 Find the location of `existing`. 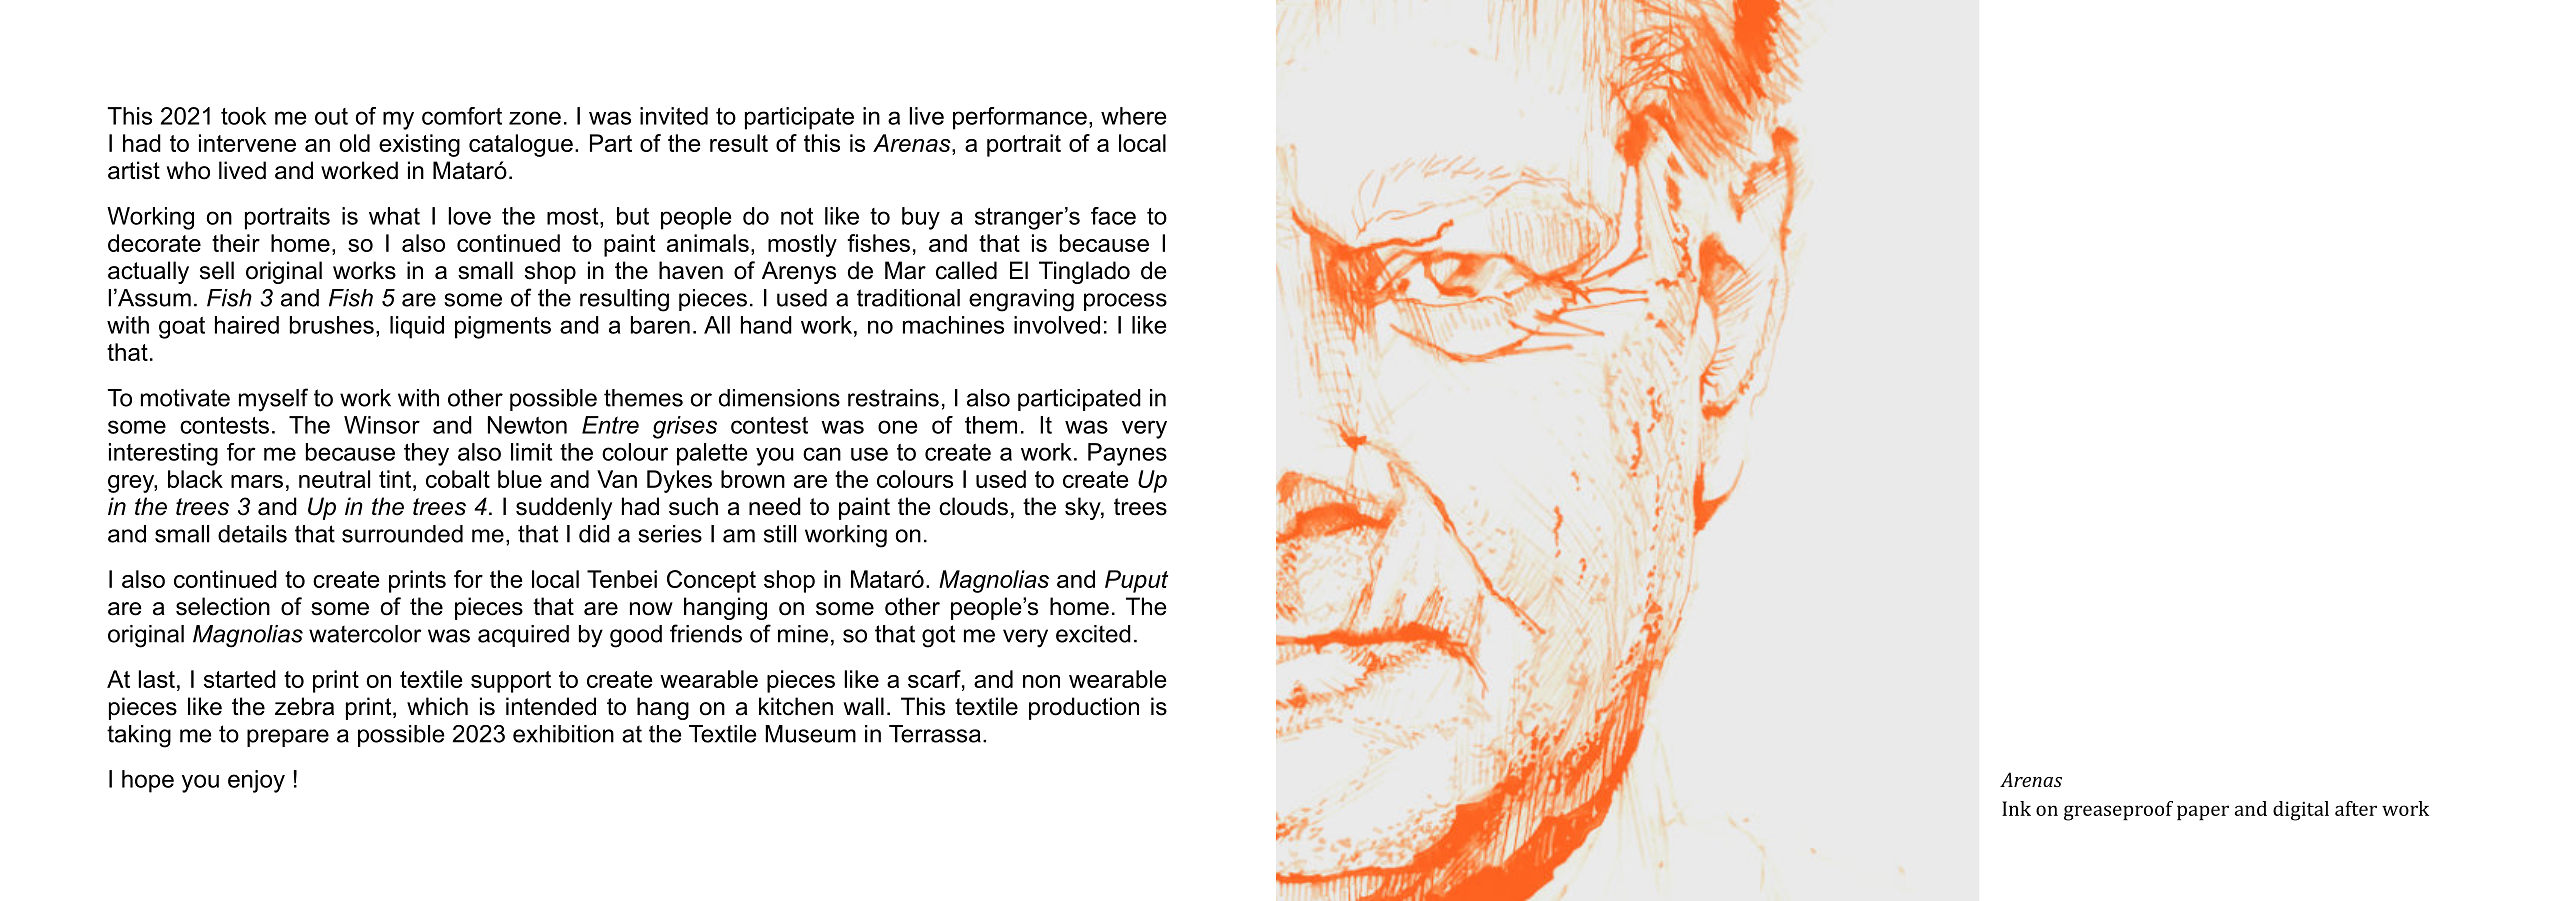

existing is located at coordinates (419, 145).
